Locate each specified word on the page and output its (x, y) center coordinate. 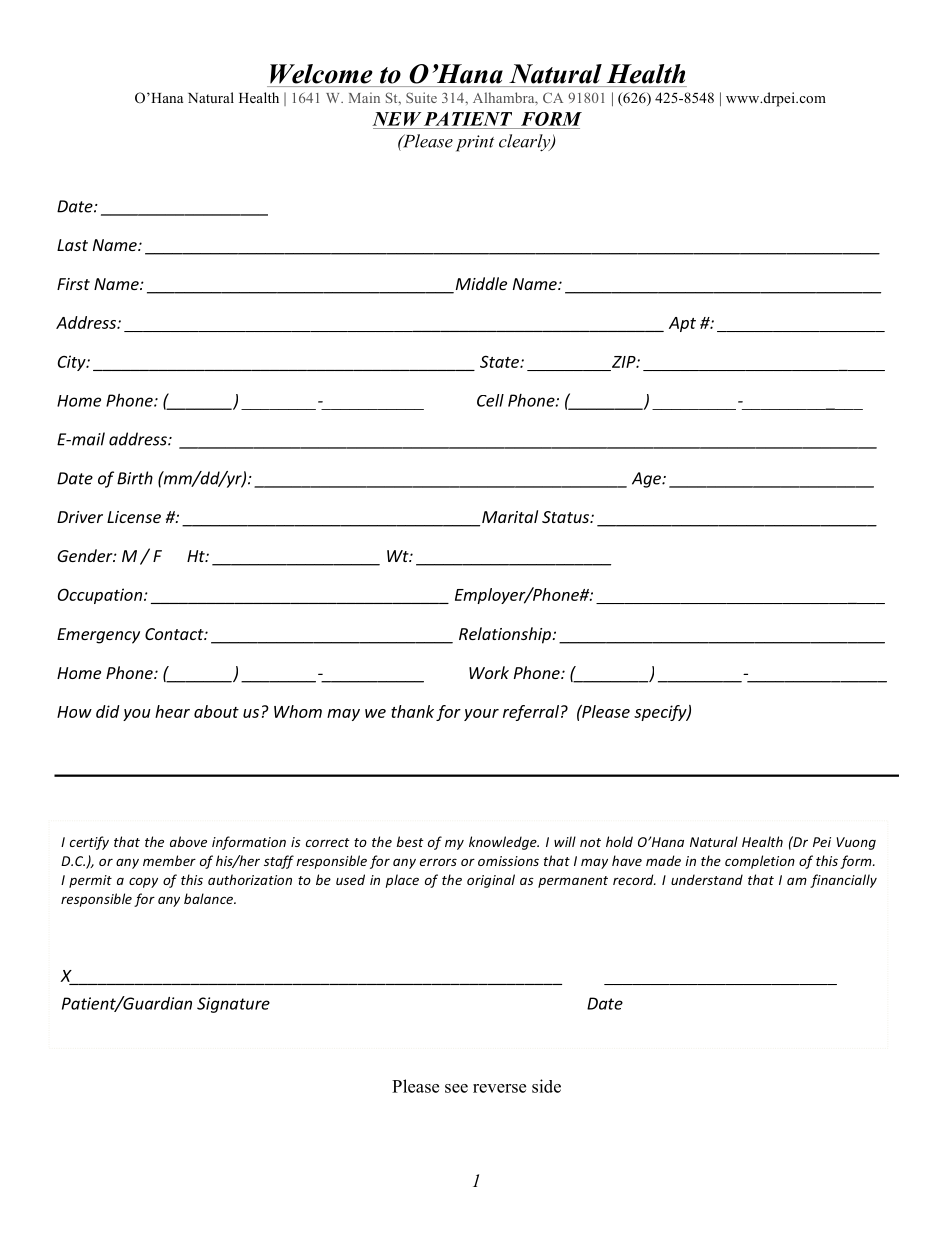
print (475, 143)
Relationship (506, 635)
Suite (421, 97)
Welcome (321, 74)
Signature (233, 1005)
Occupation (100, 596)
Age (648, 480)
